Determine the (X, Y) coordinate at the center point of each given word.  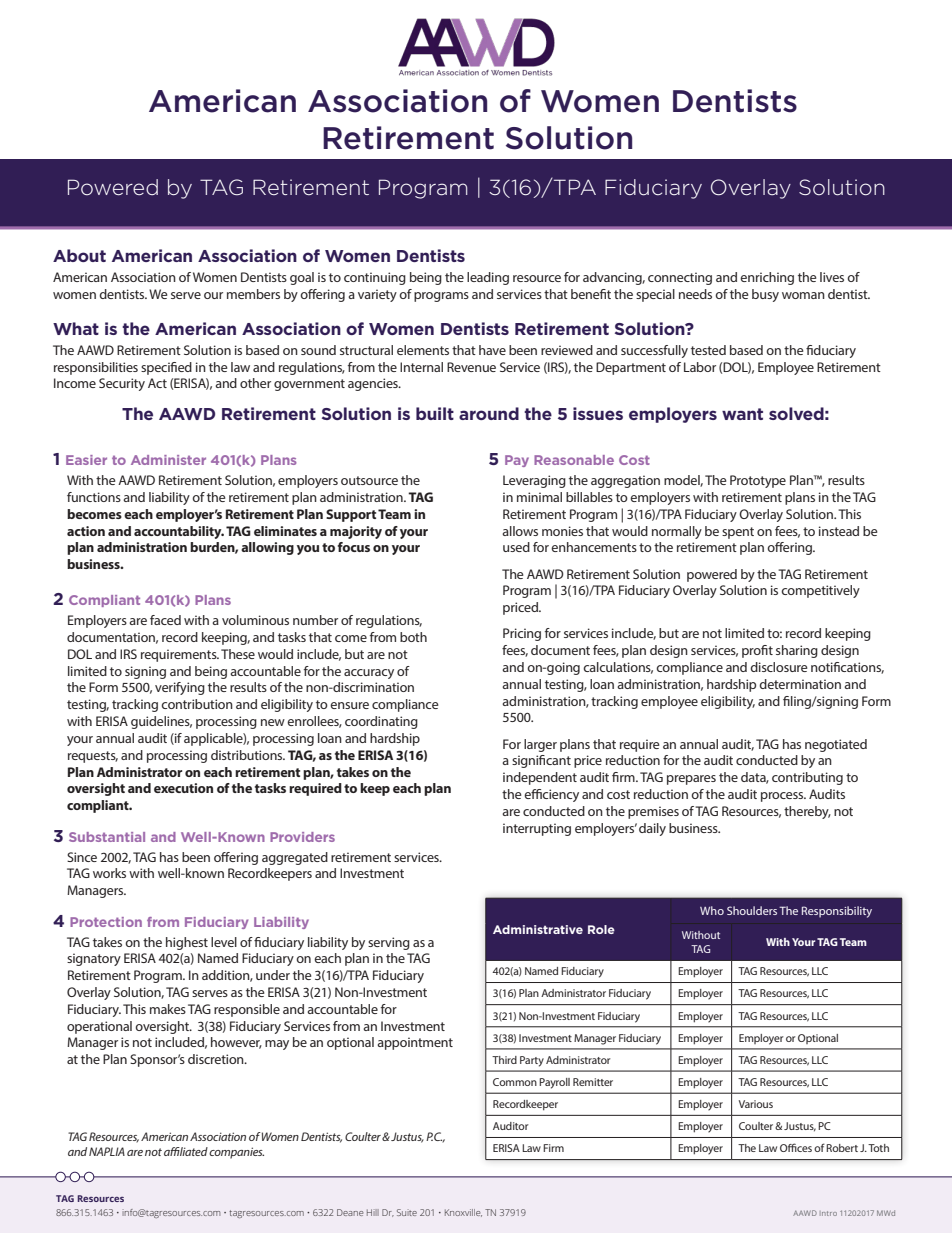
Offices (796, 1147)
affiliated (186, 1151)
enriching (767, 278)
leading (488, 278)
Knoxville (463, 1213)
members (253, 294)
